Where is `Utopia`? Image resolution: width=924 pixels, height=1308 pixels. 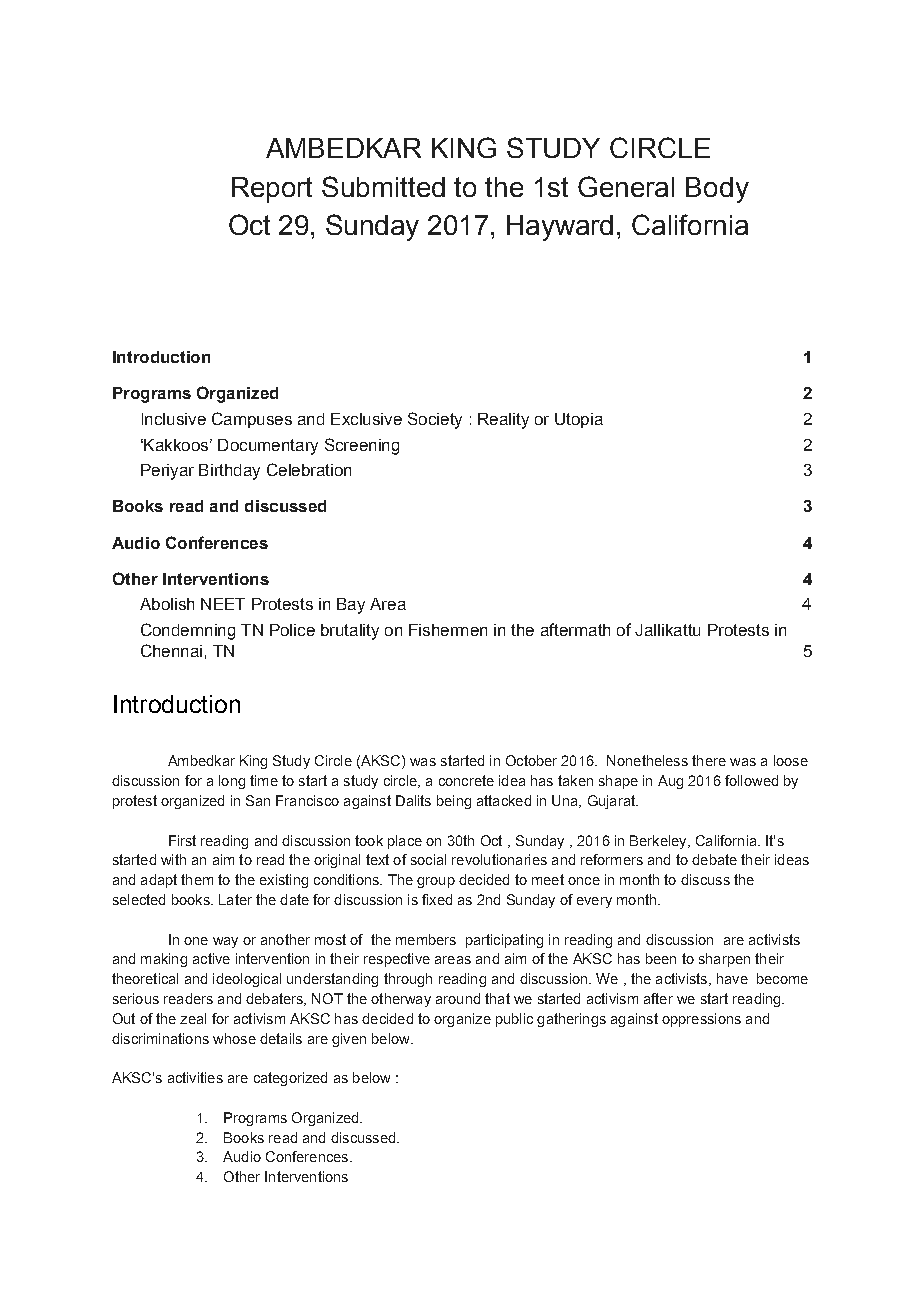
Utopia is located at coordinates (579, 420).
